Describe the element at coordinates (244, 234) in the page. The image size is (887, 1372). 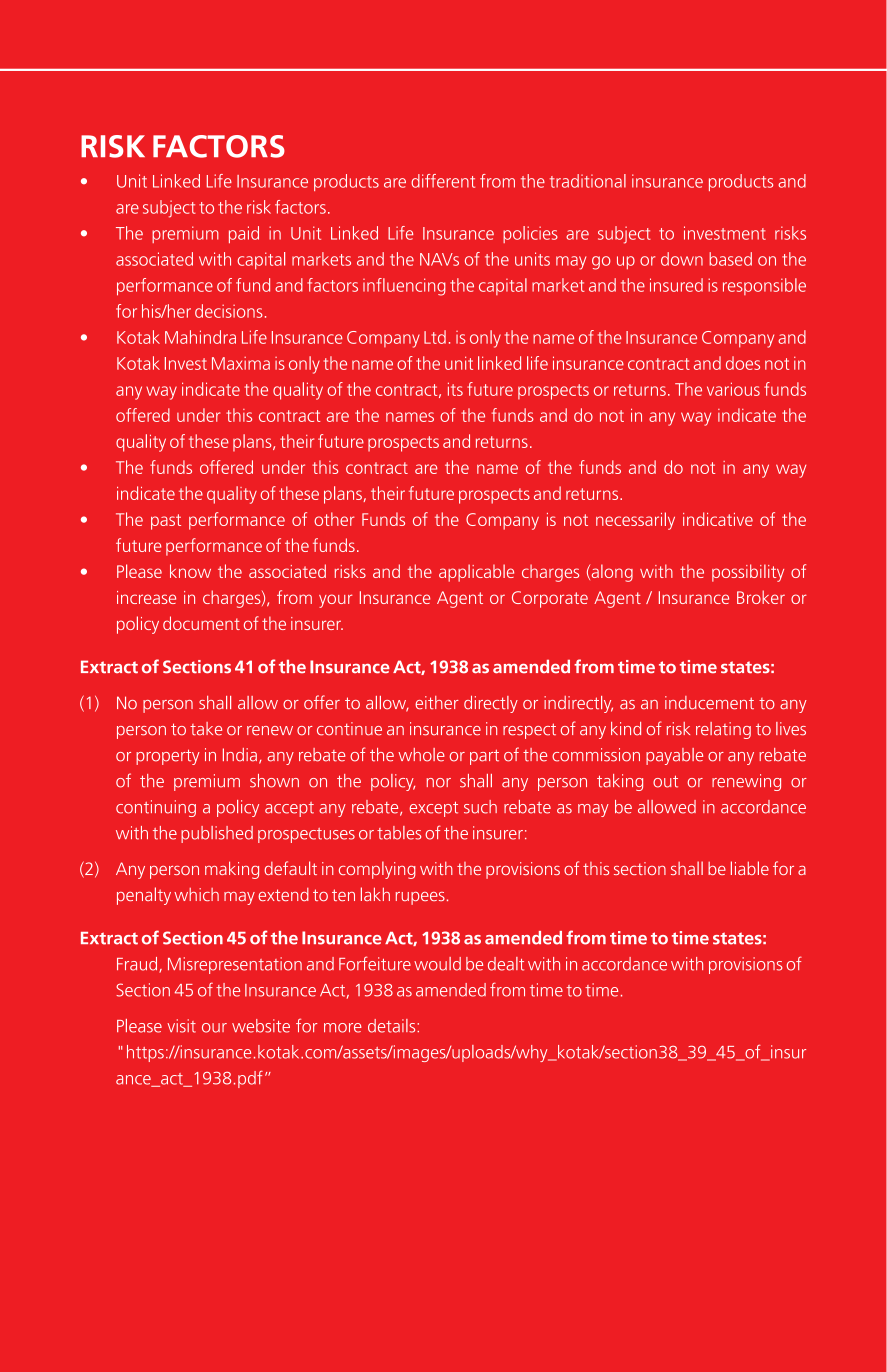
I see `paid` at that location.
